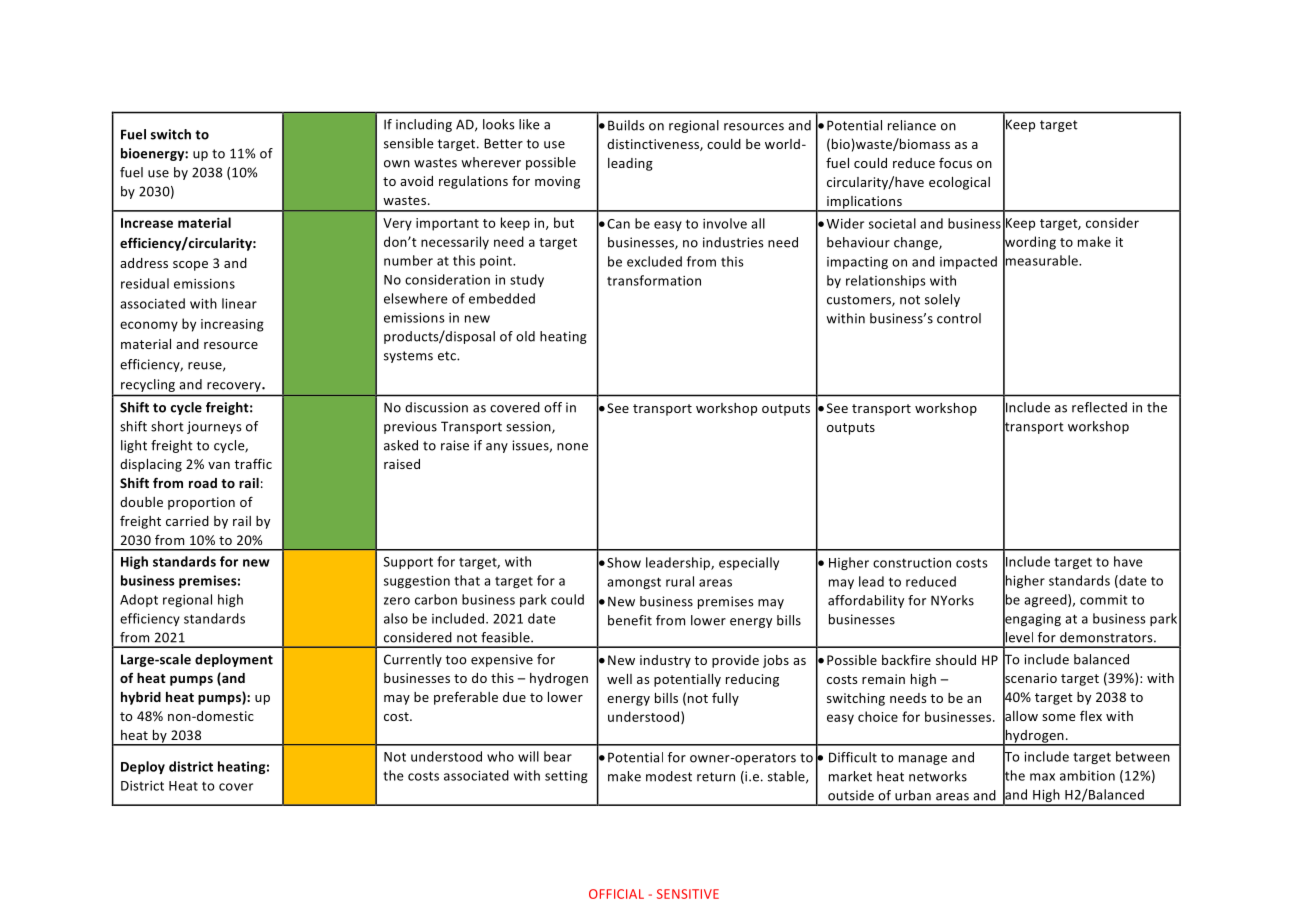 The height and width of the screenshot is (924, 1308). Describe the element at coordinates (408, 143) in the screenshot. I see `sensible` at that location.
